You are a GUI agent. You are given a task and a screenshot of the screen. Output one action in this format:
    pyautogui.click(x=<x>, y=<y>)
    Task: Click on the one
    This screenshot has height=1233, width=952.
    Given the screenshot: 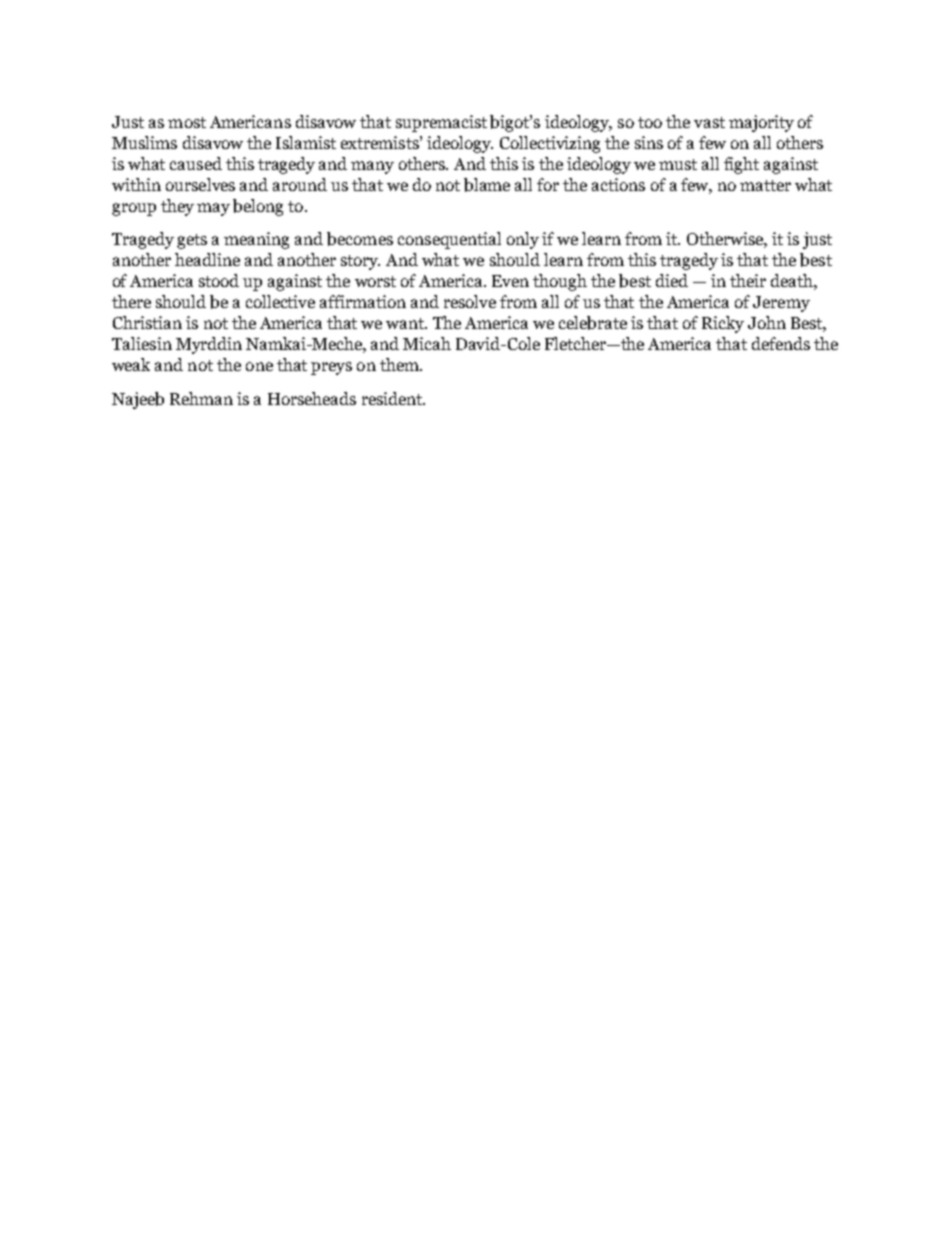 What is the action you would take?
    pyautogui.click(x=259, y=366)
